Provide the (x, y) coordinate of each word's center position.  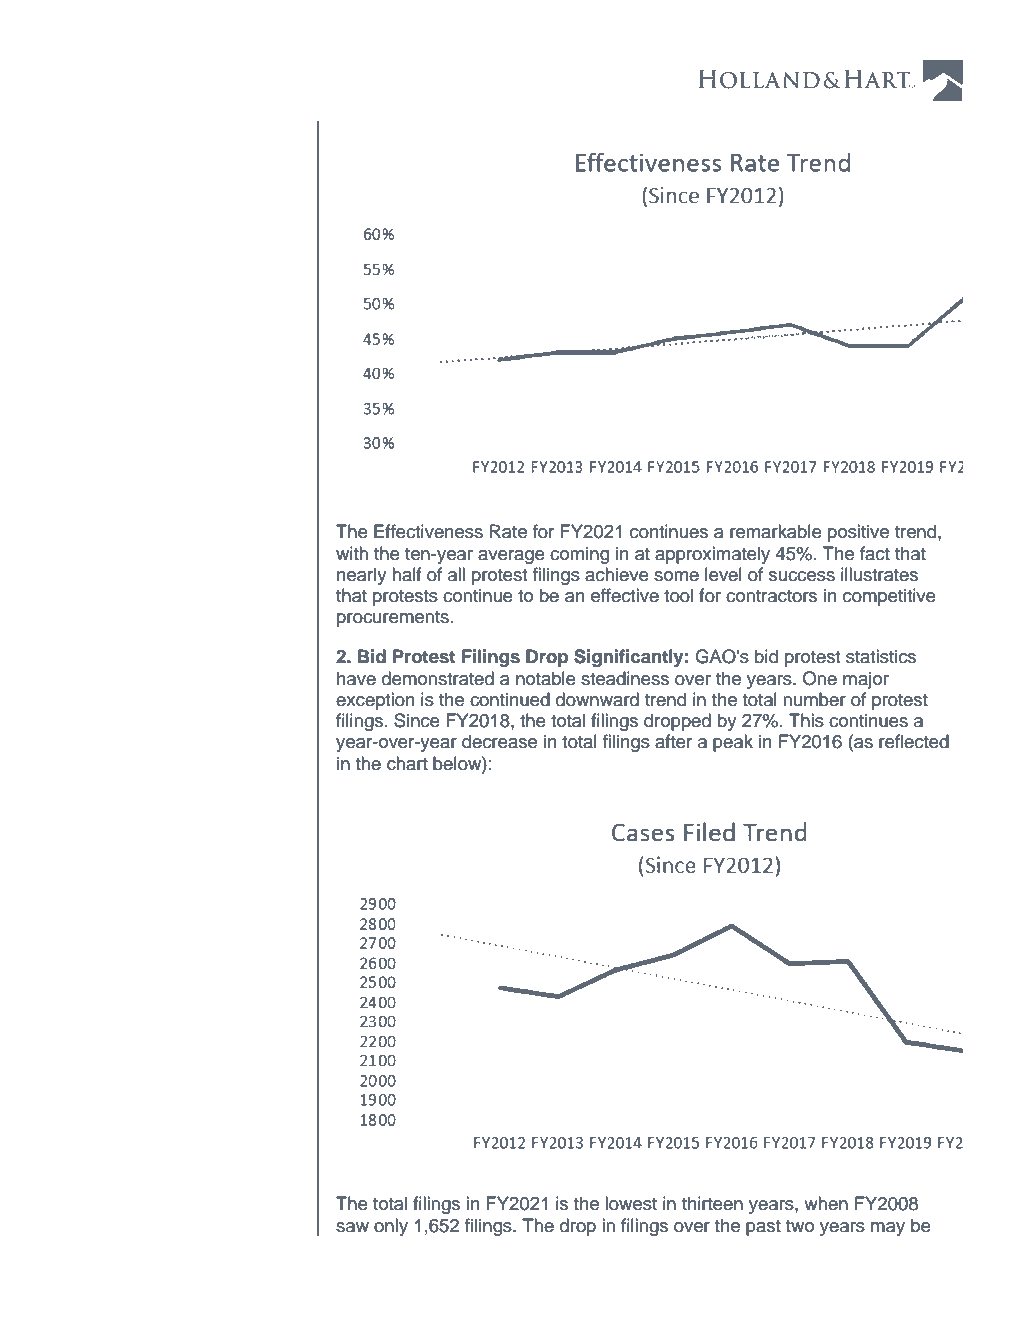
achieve (617, 574)
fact (875, 553)
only (391, 1227)
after (673, 741)
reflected (914, 741)
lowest (631, 1203)
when (826, 1203)
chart (407, 763)
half (406, 574)
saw (352, 1227)
